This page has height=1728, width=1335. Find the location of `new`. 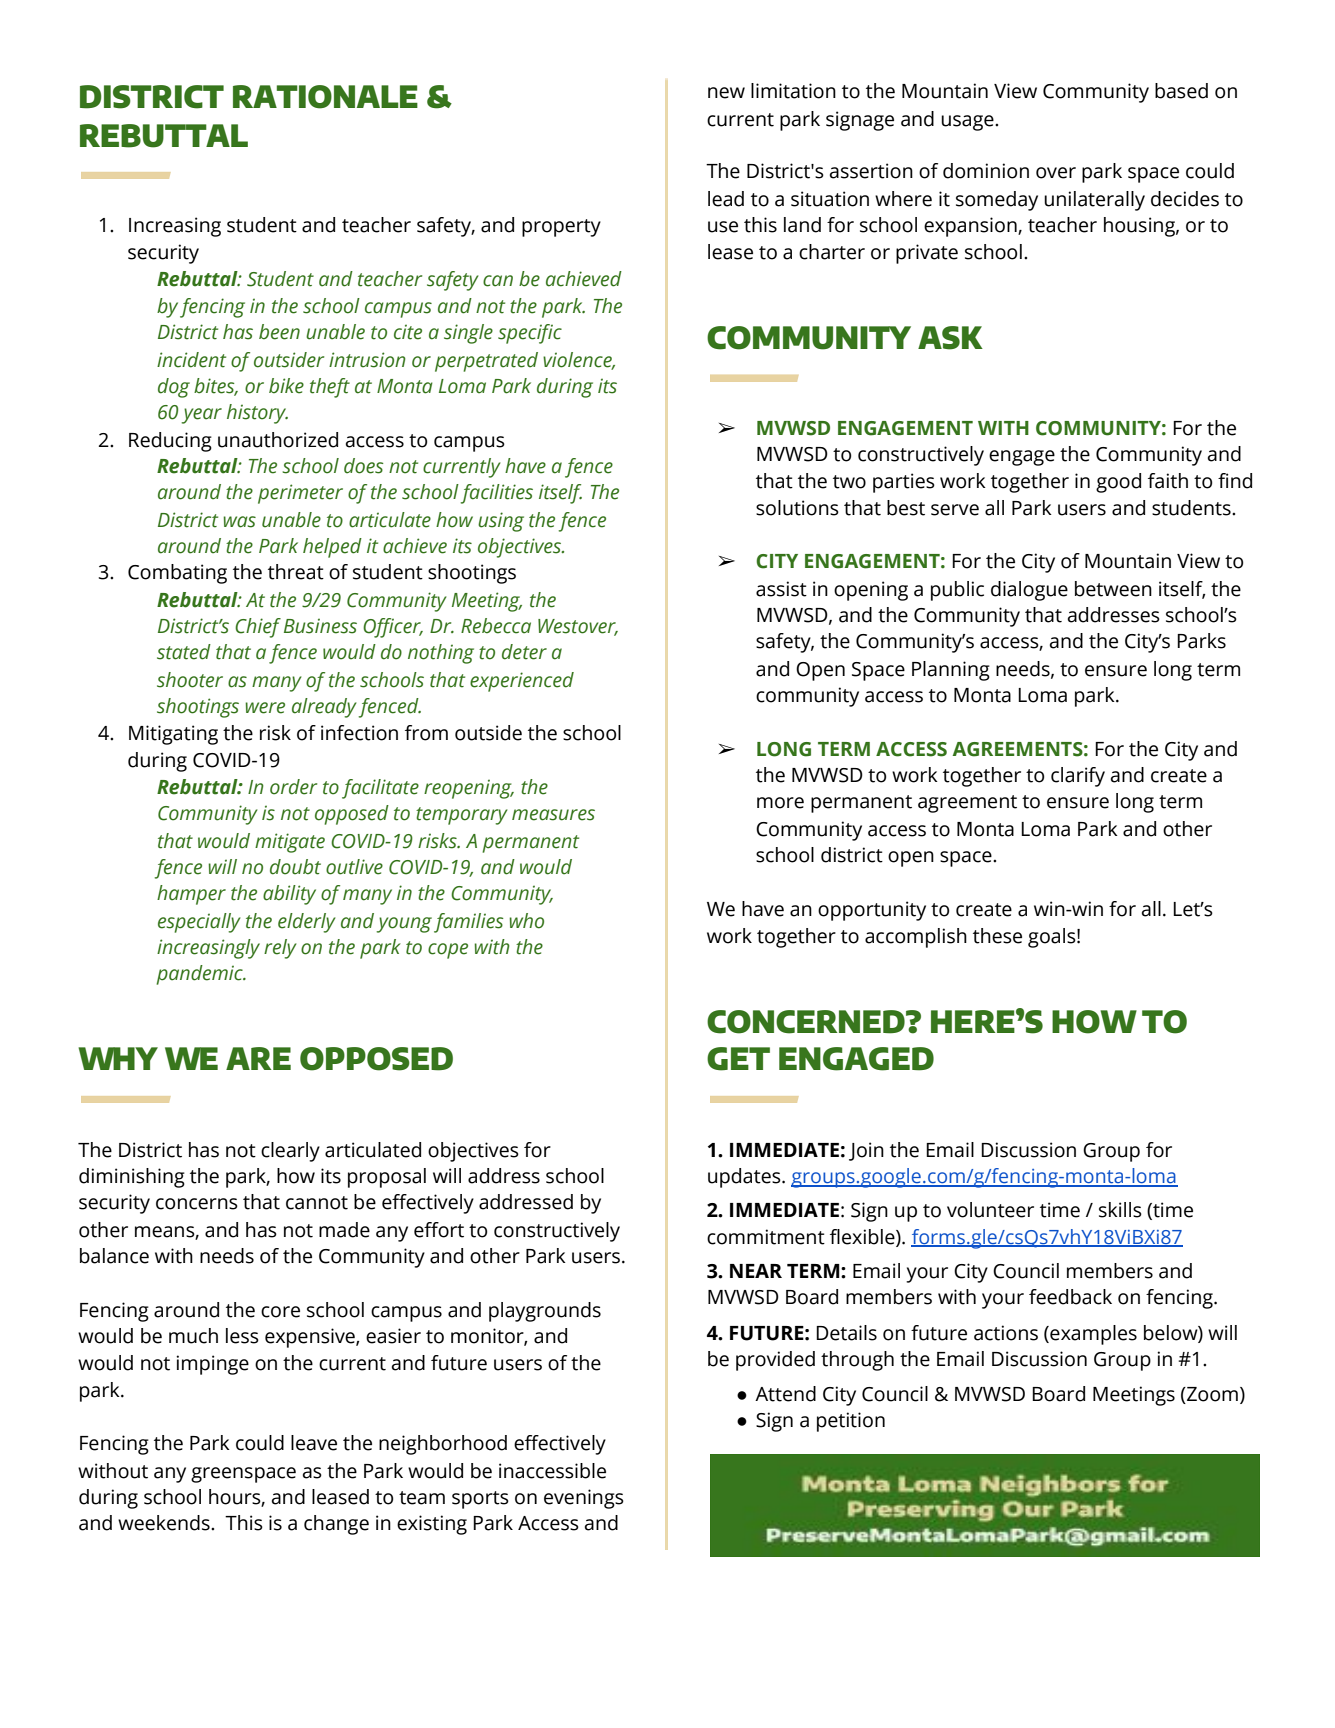

new is located at coordinates (726, 93).
